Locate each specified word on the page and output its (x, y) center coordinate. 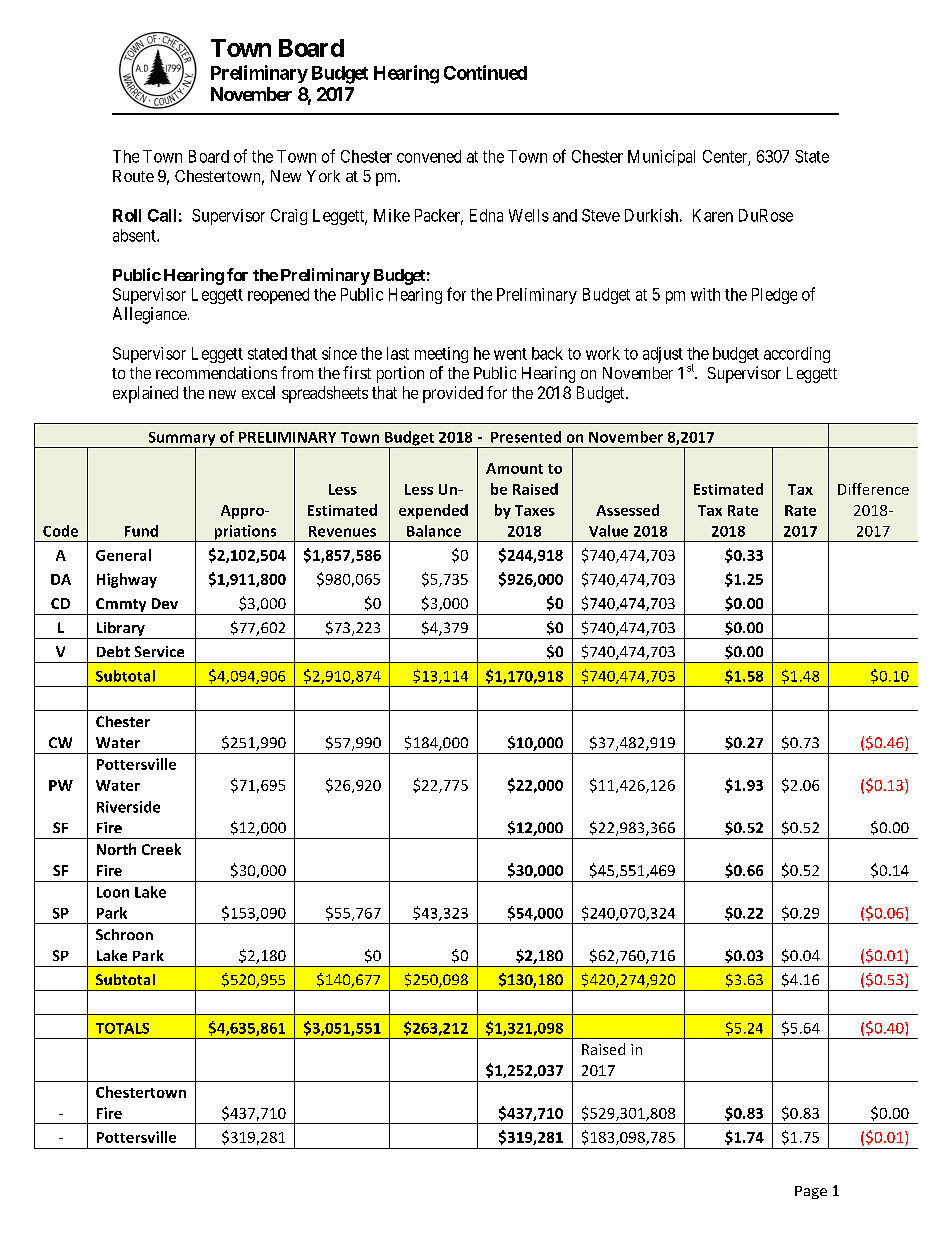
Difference (873, 489)
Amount (514, 468)
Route (133, 176)
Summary (182, 440)
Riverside (128, 807)
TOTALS (122, 1028)
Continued (485, 72)
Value (608, 531)
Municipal (661, 158)
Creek (161, 849)
